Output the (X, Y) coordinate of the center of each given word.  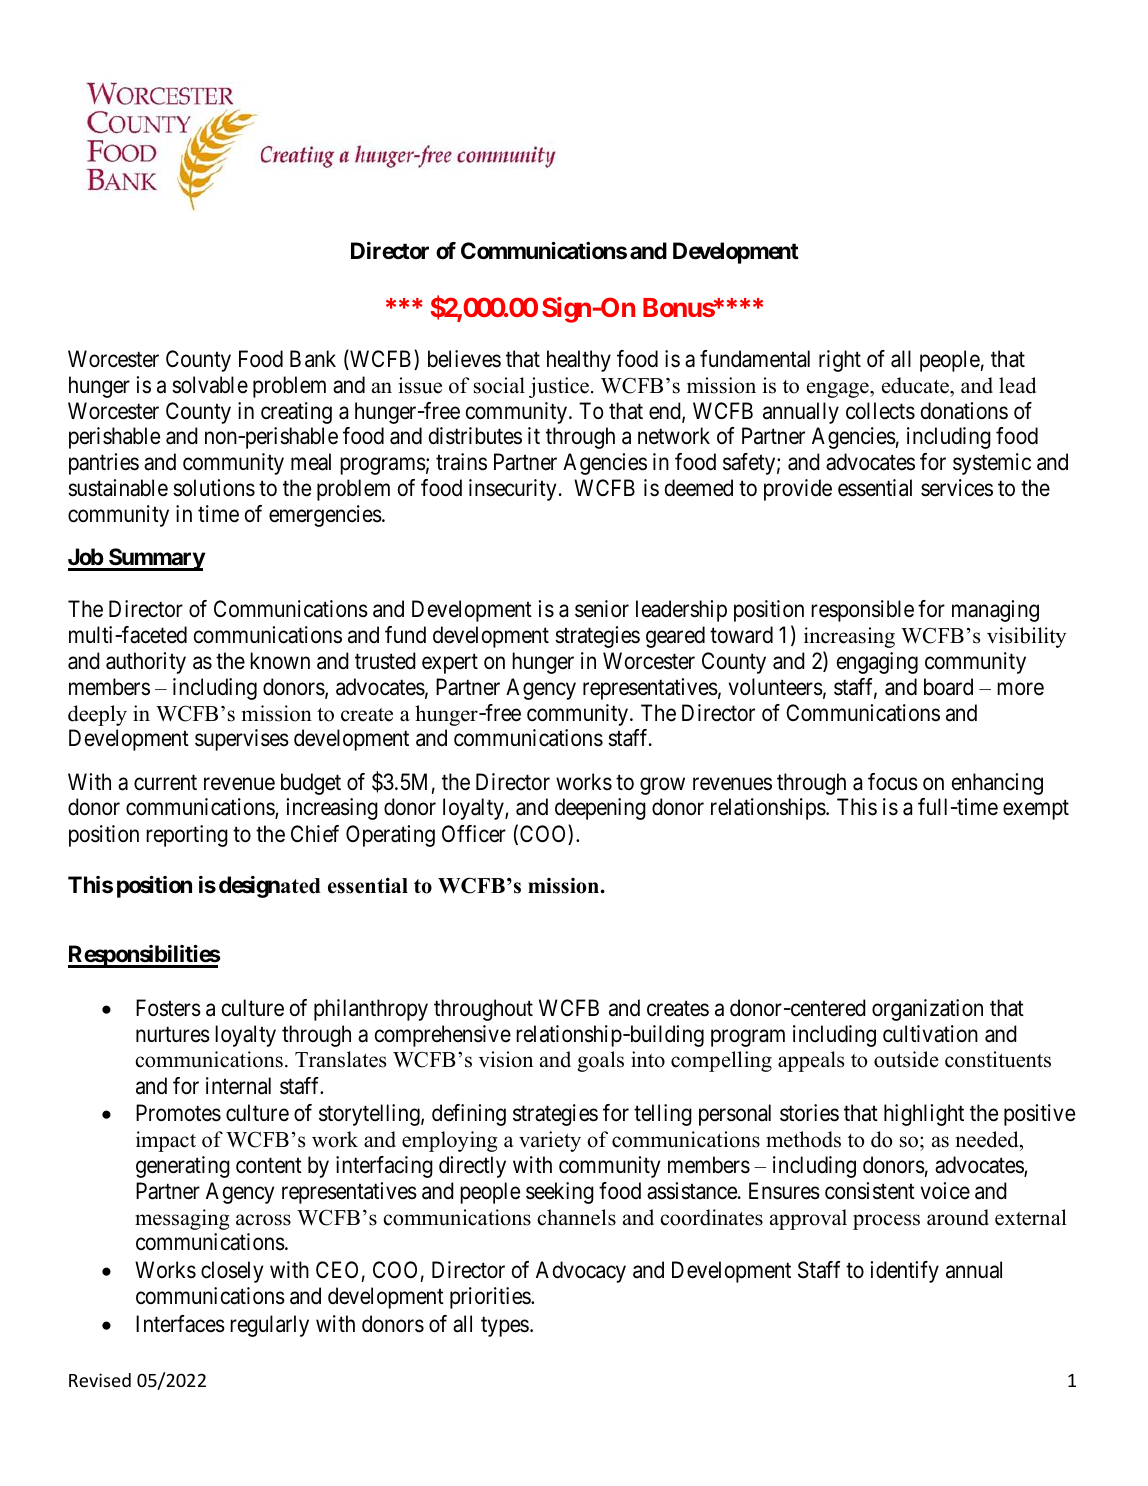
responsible (862, 611)
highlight (924, 1115)
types (505, 1327)
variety (550, 1141)
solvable (210, 385)
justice (559, 387)
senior (602, 609)
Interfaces (180, 1324)
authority (146, 663)
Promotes (178, 1113)
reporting (187, 836)
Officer (474, 834)
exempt (1036, 810)
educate (916, 385)
